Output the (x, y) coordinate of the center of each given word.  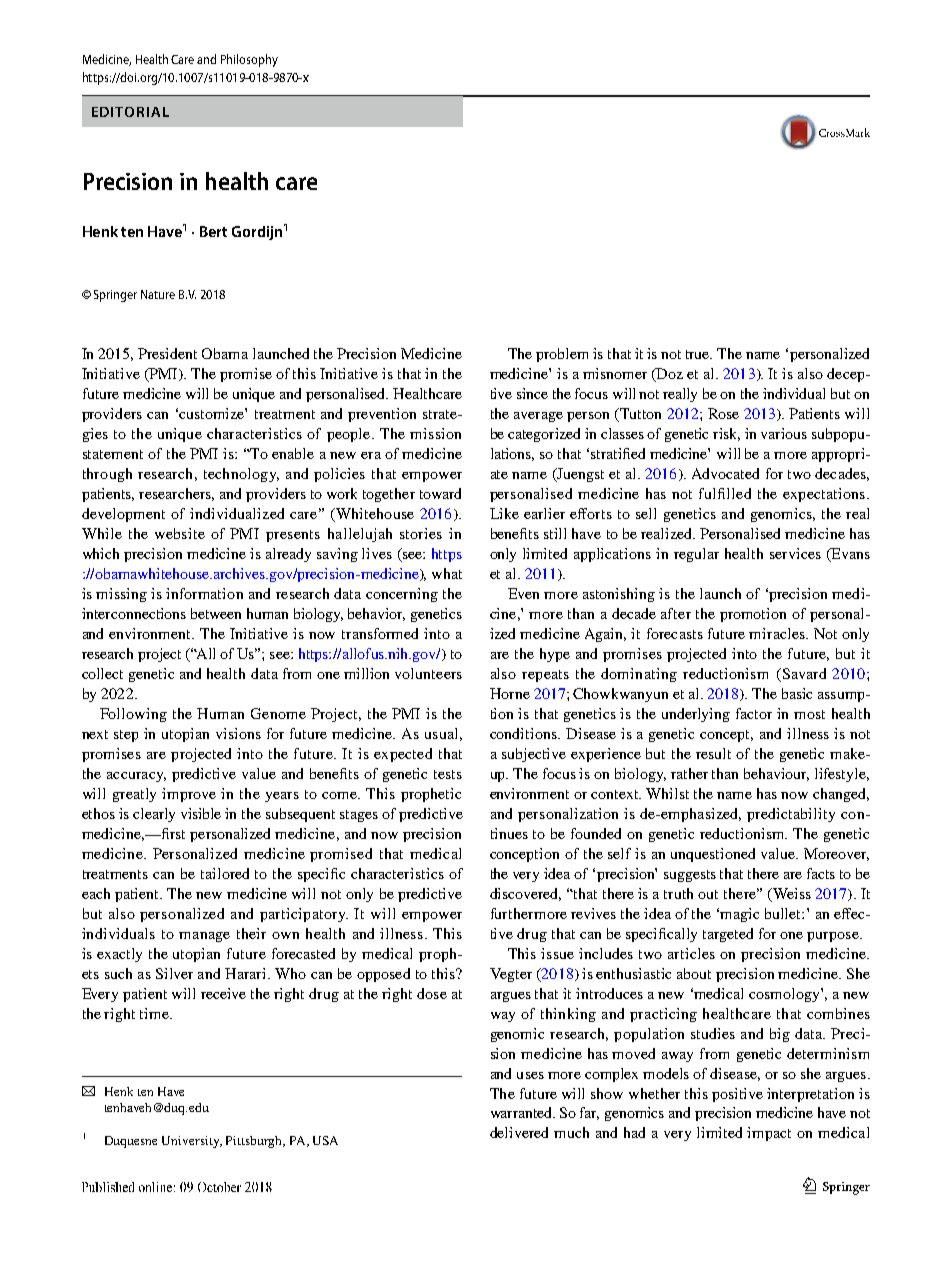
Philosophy (249, 60)
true (699, 354)
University (192, 1142)
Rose (723, 413)
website (180, 533)
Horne (510, 693)
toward (440, 493)
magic (739, 915)
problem (562, 355)
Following (133, 715)
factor (754, 713)
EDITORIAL (130, 112)
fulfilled (725, 493)
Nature (158, 294)
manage (204, 937)
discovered (525, 894)
